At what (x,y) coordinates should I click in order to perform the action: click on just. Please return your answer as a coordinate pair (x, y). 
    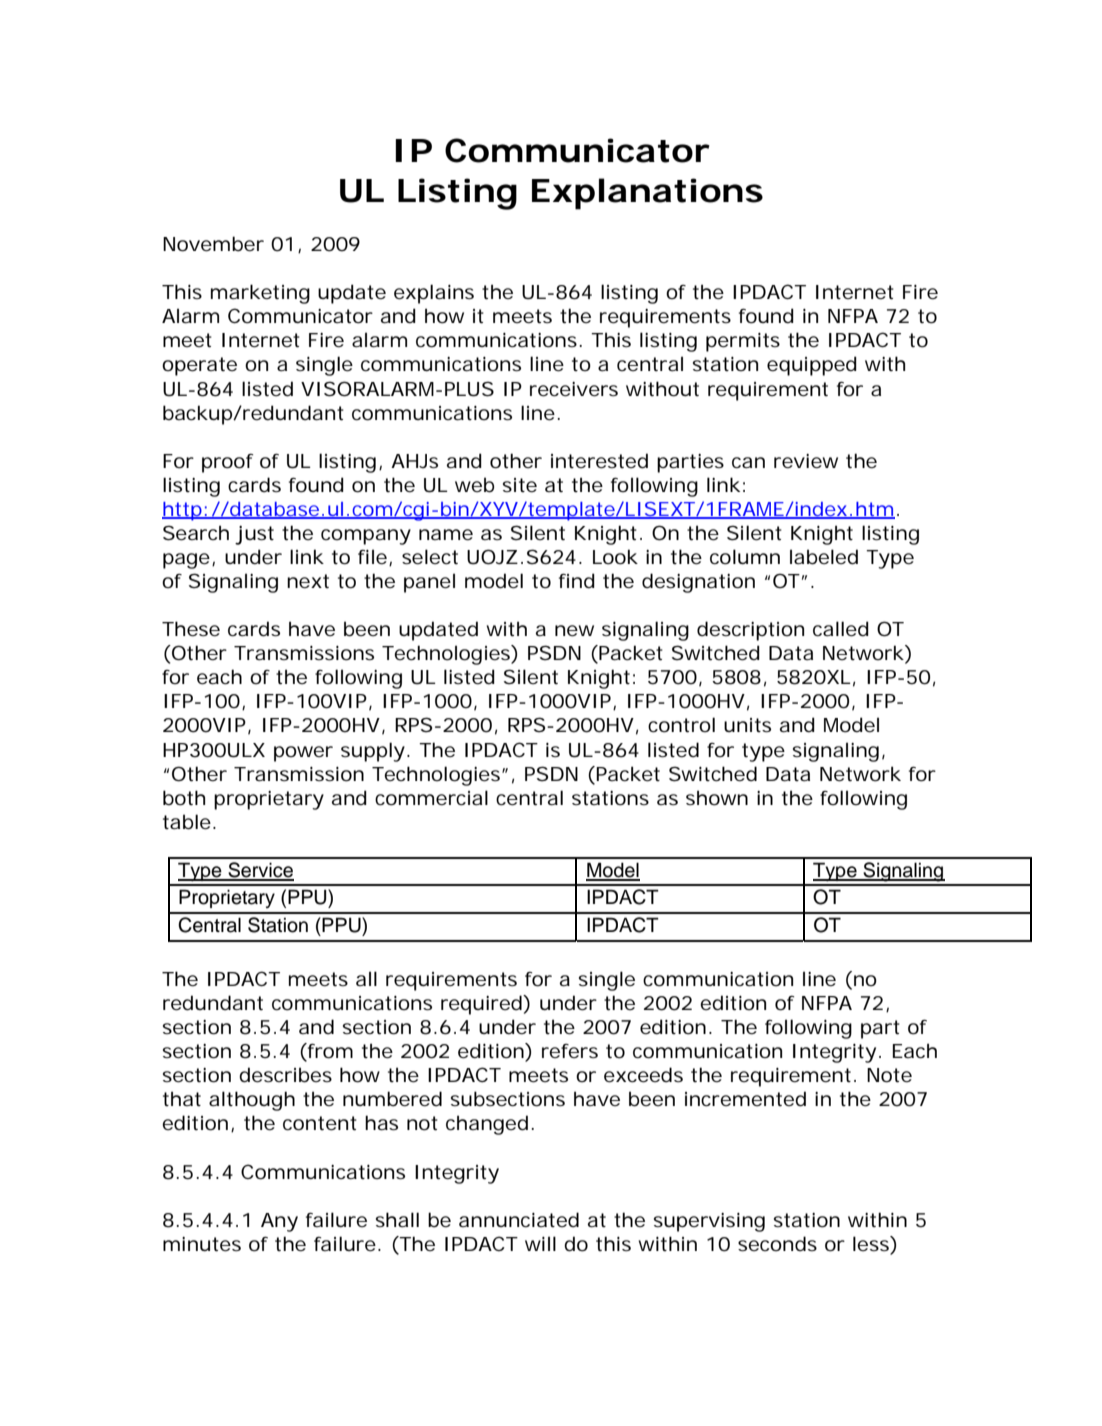
    Looking at the image, I should click on (254, 535).
